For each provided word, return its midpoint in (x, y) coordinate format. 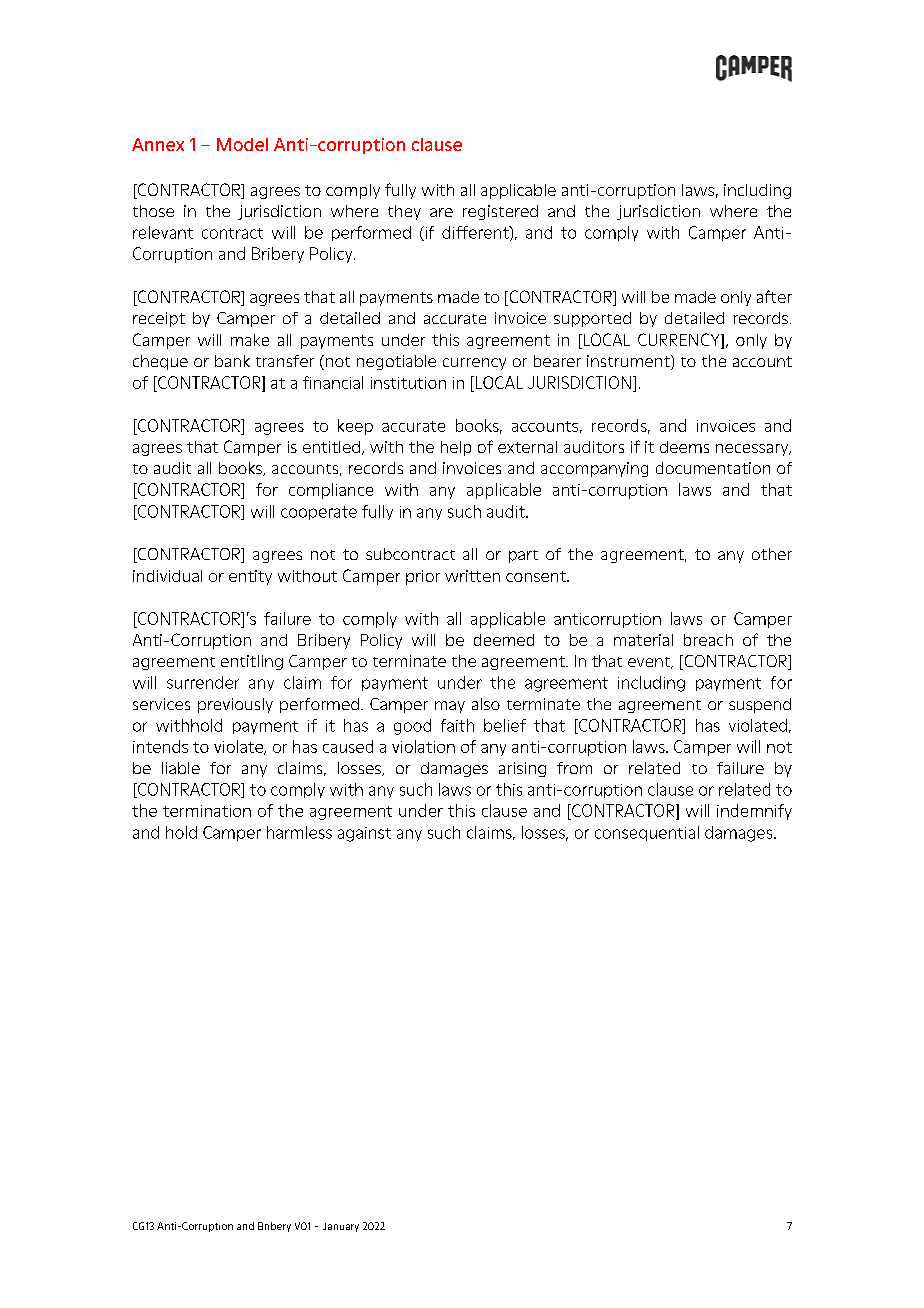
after (774, 296)
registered (500, 212)
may (450, 707)
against (364, 834)
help (456, 448)
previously (235, 705)
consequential (647, 833)
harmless (299, 832)
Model (242, 144)
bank (232, 361)
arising (522, 769)
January (341, 1227)
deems (684, 447)
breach (708, 640)
